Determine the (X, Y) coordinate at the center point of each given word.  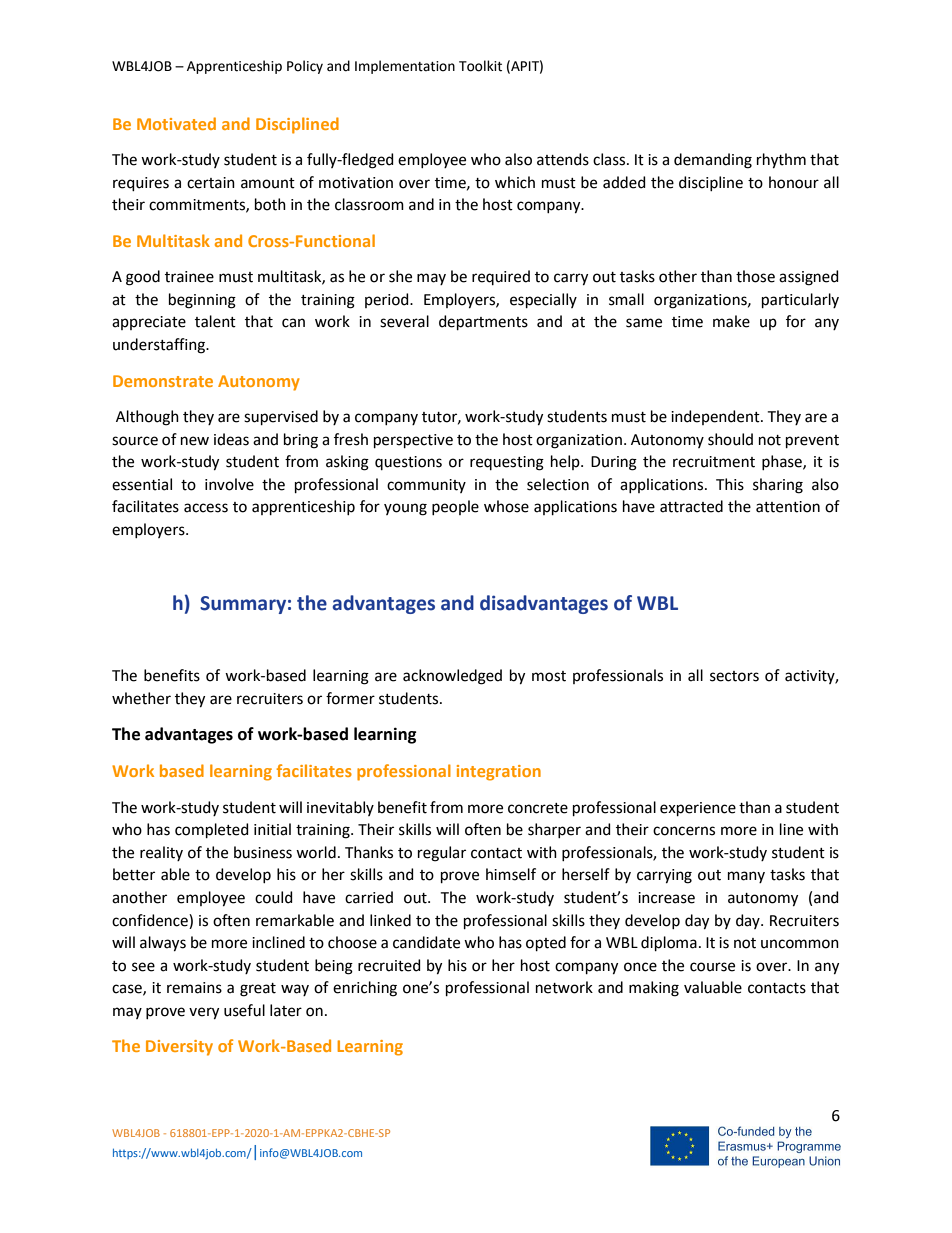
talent (215, 321)
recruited (389, 965)
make (731, 321)
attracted (691, 506)
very (204, 1013)
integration (499, 773)
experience (698, 809)
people (455, 507)
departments (483, 322)
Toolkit (480, 66)
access (206, 508)
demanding (713, 161)
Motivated (176, 123)
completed (212, 830)
